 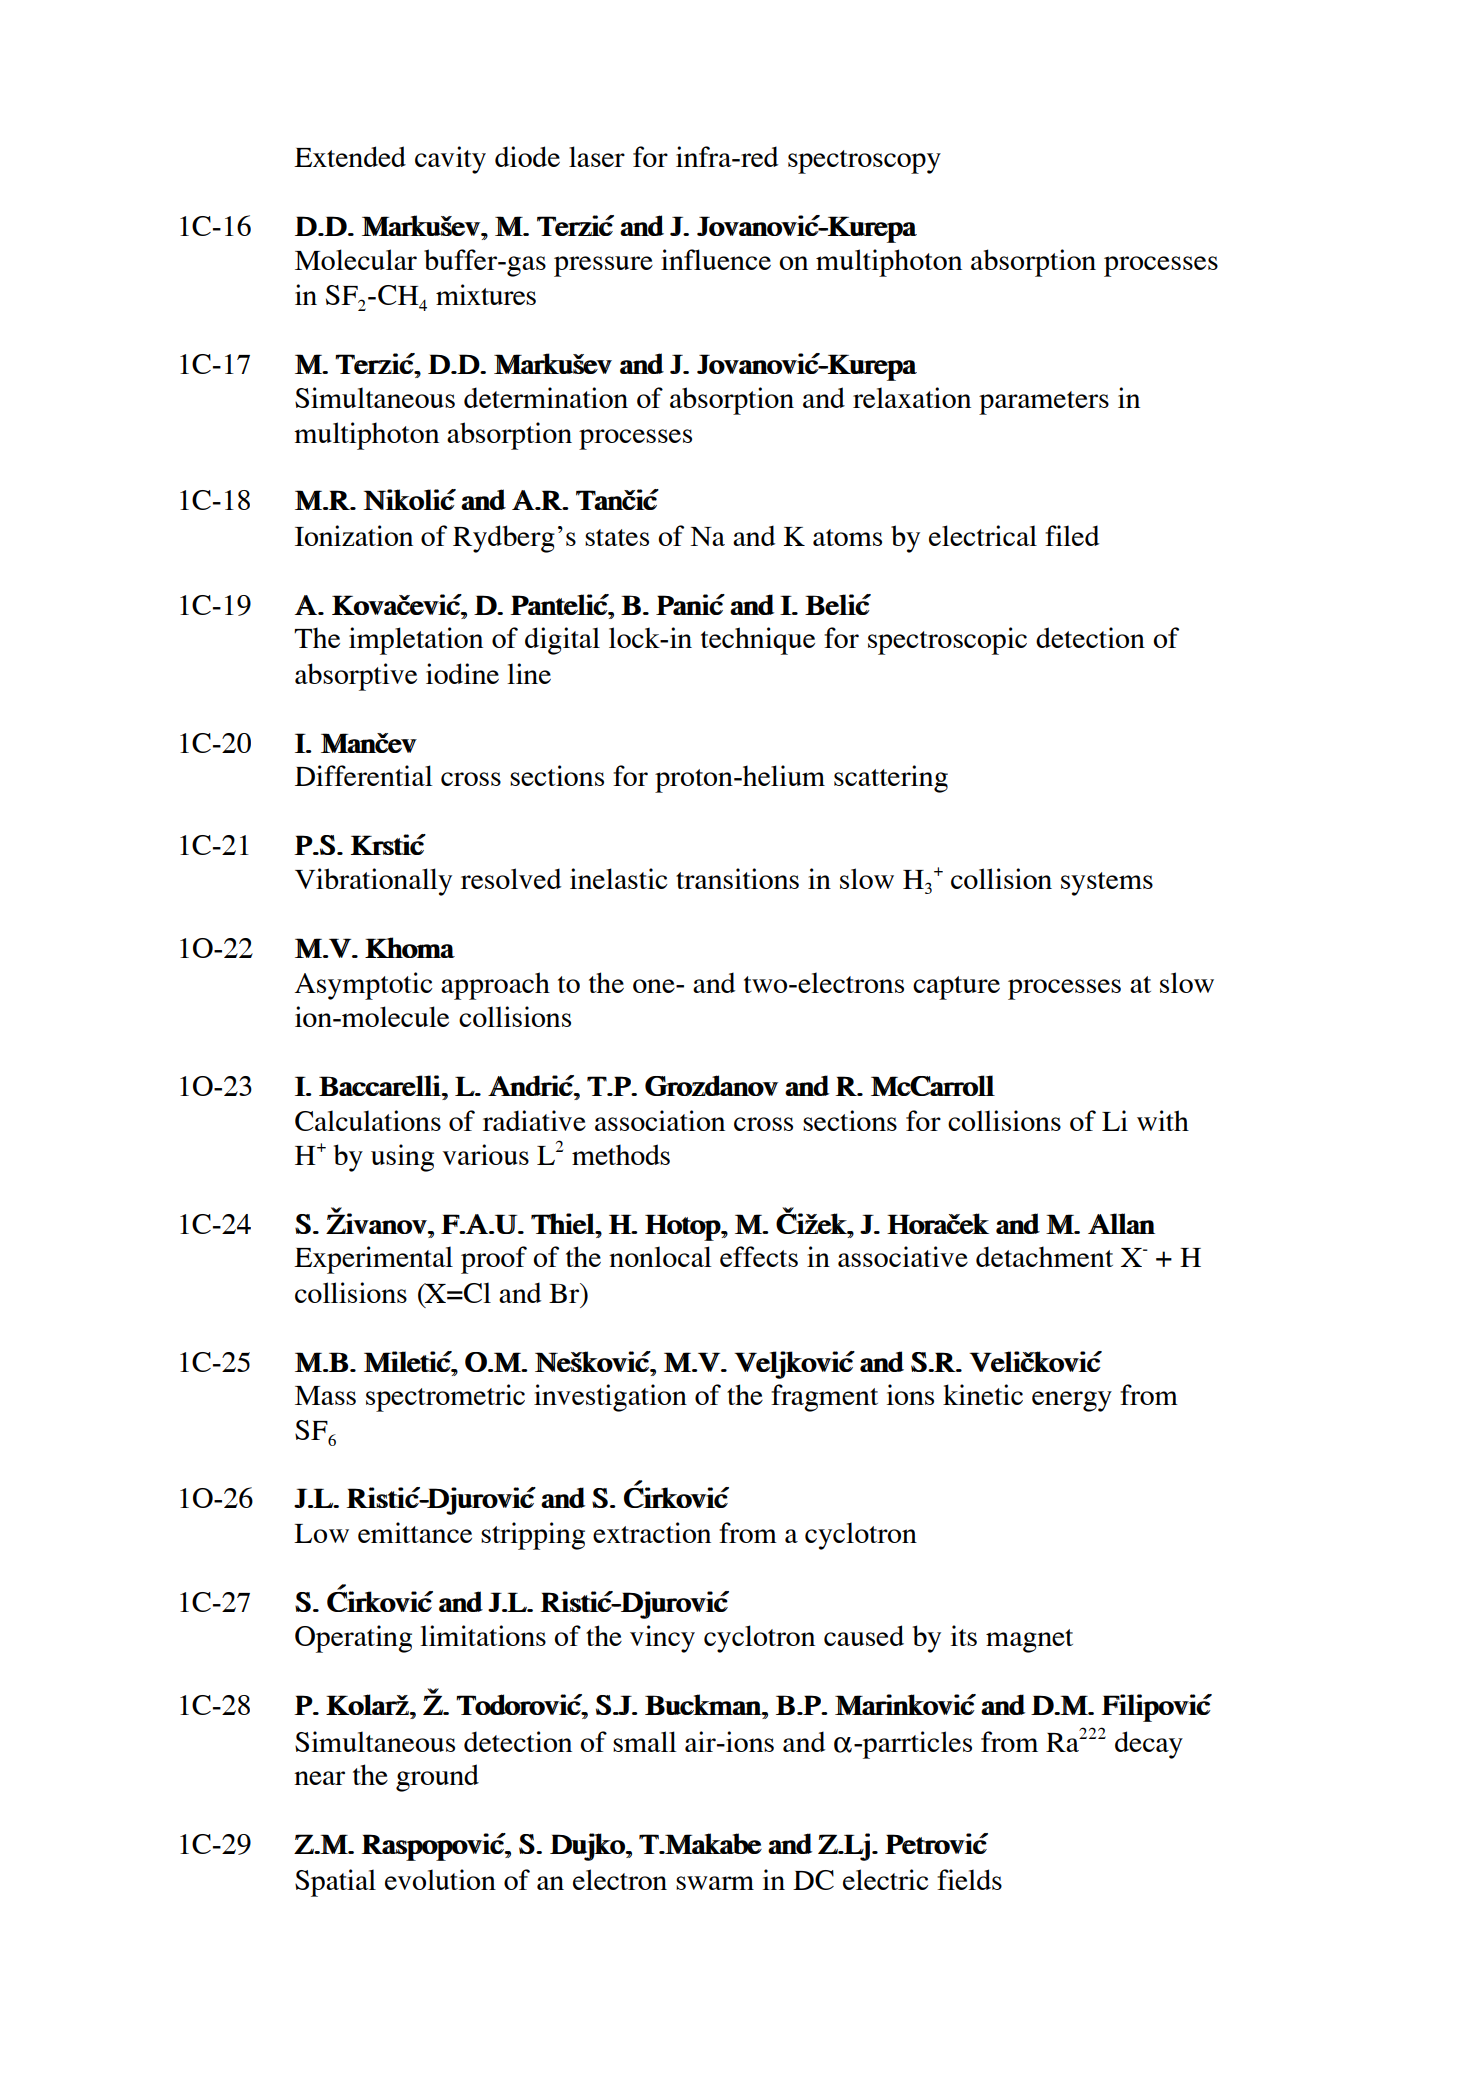 What do you see at coordinates (373, 882) in the screenshot?
I see `Vibrationally` at bounding box center [373, 882].
